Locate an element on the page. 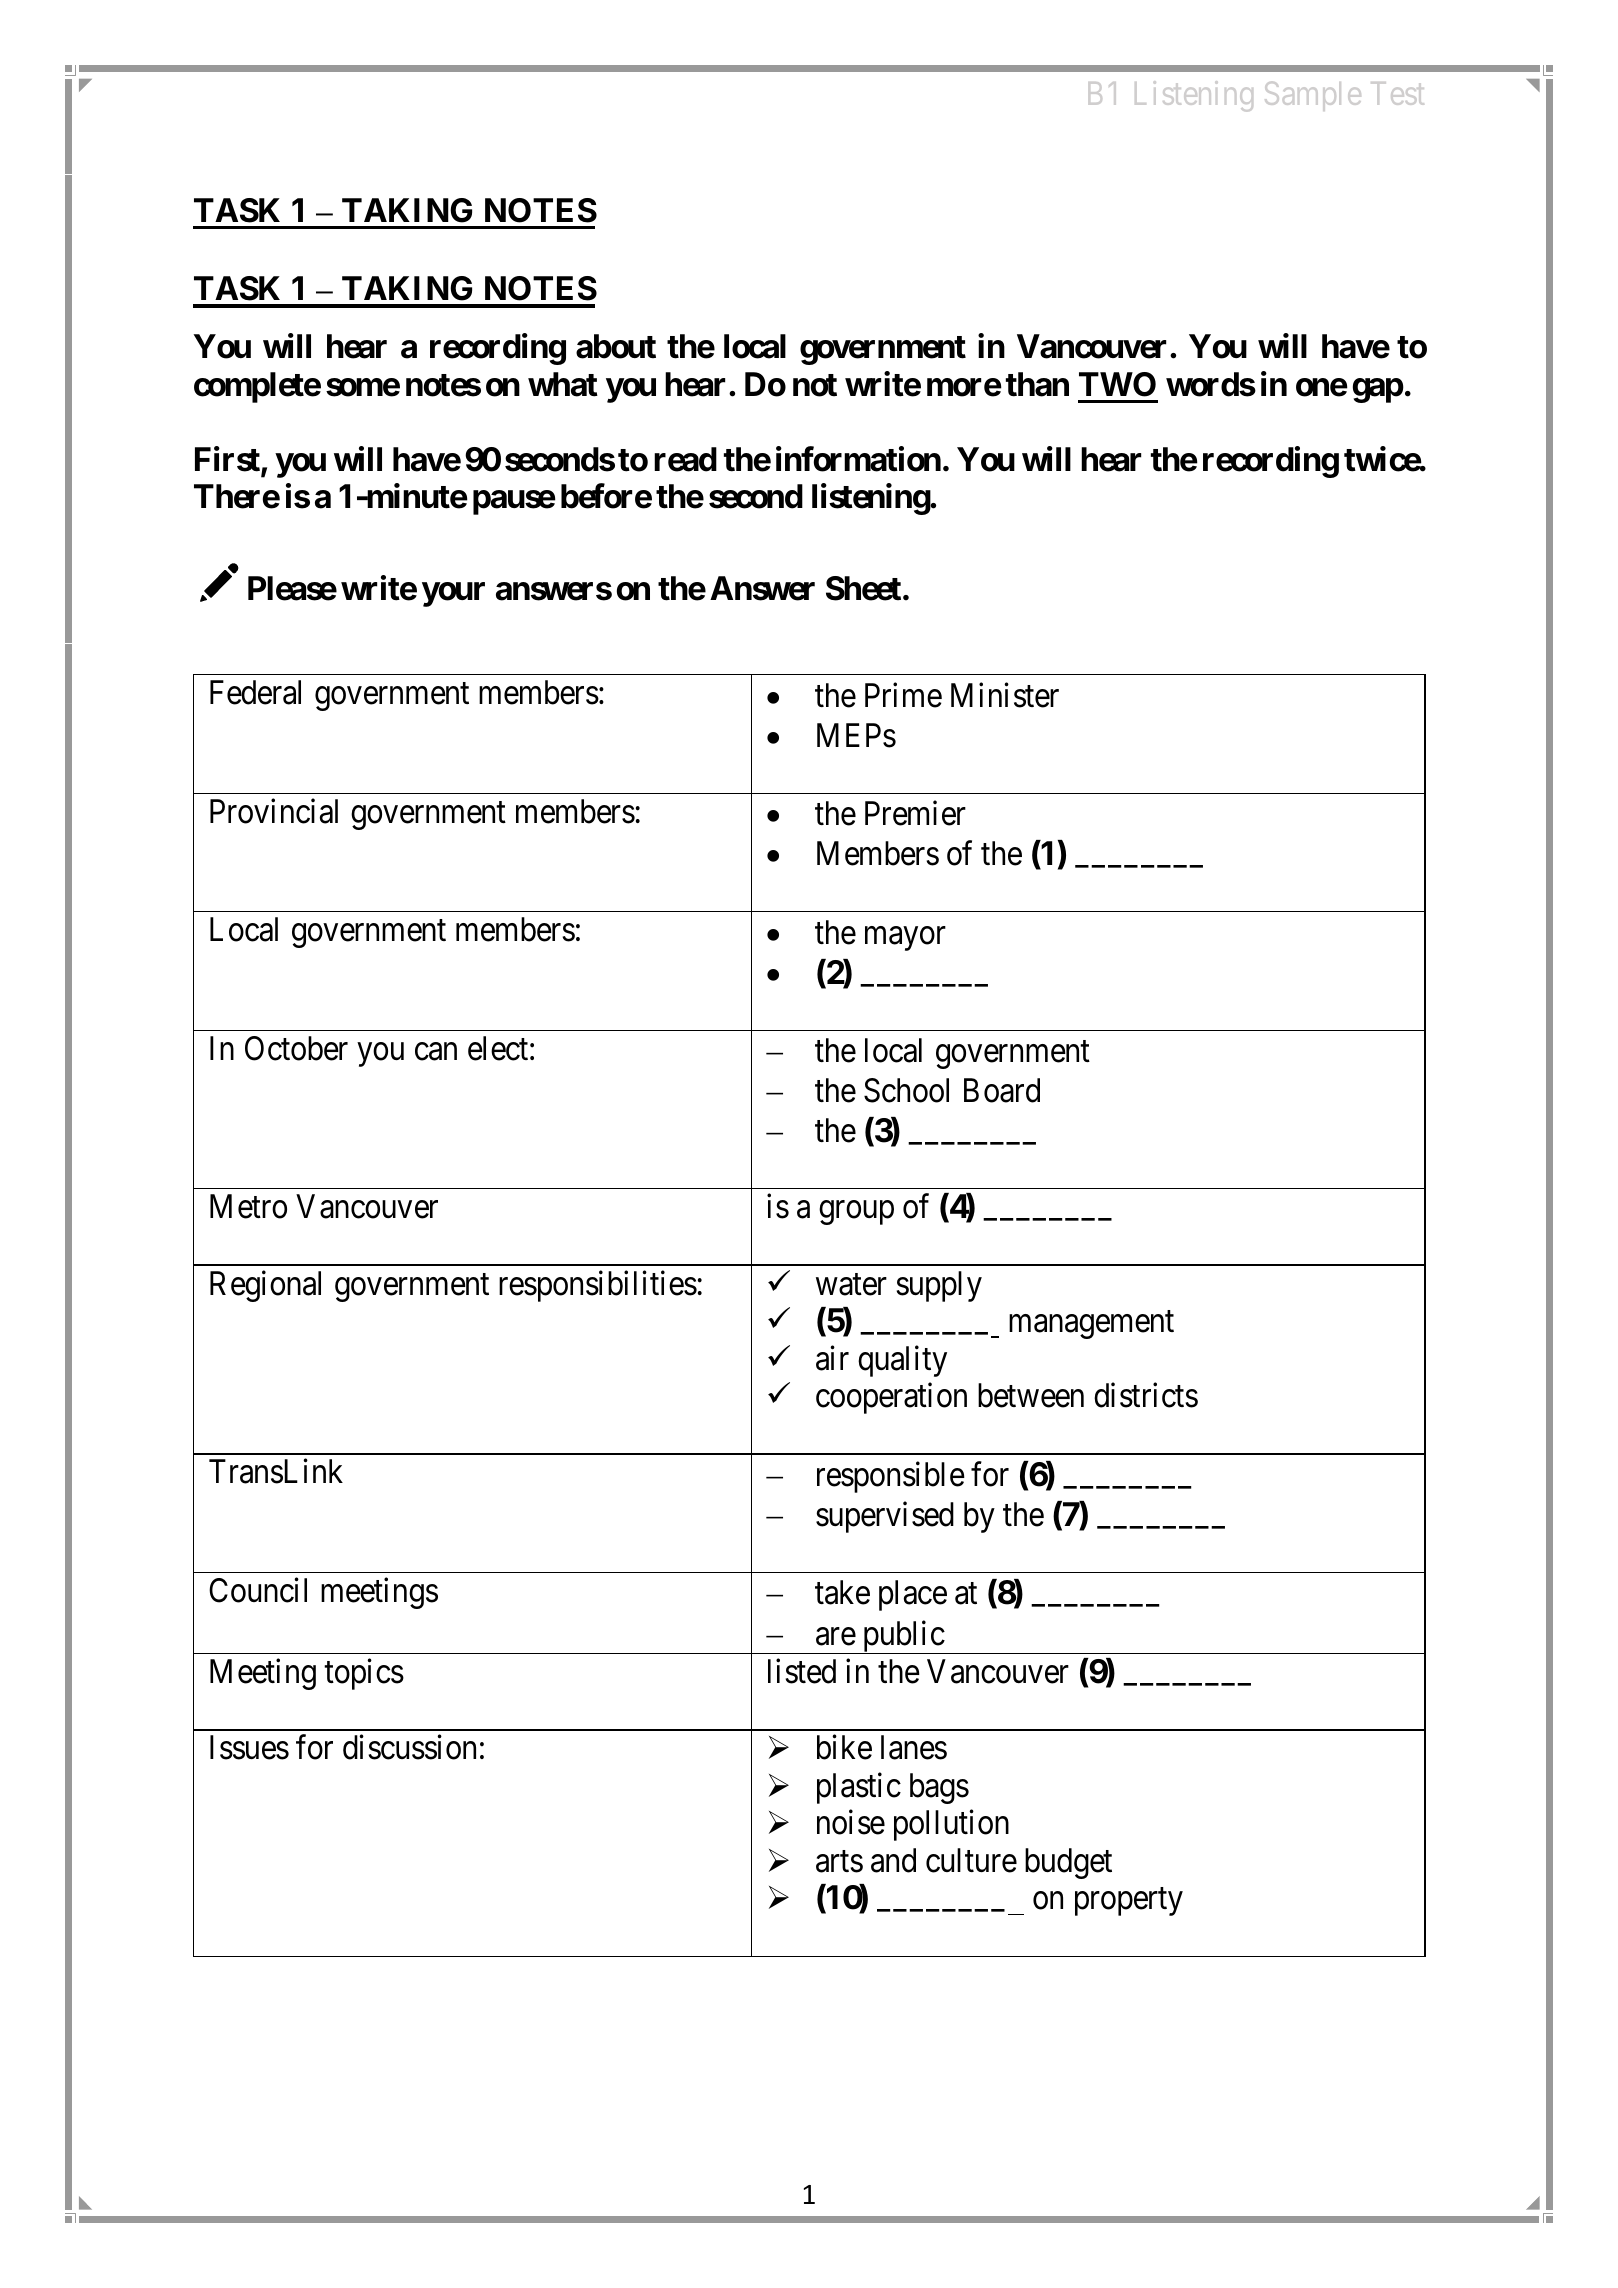  Sample is located at coordinates (1313, 96).
